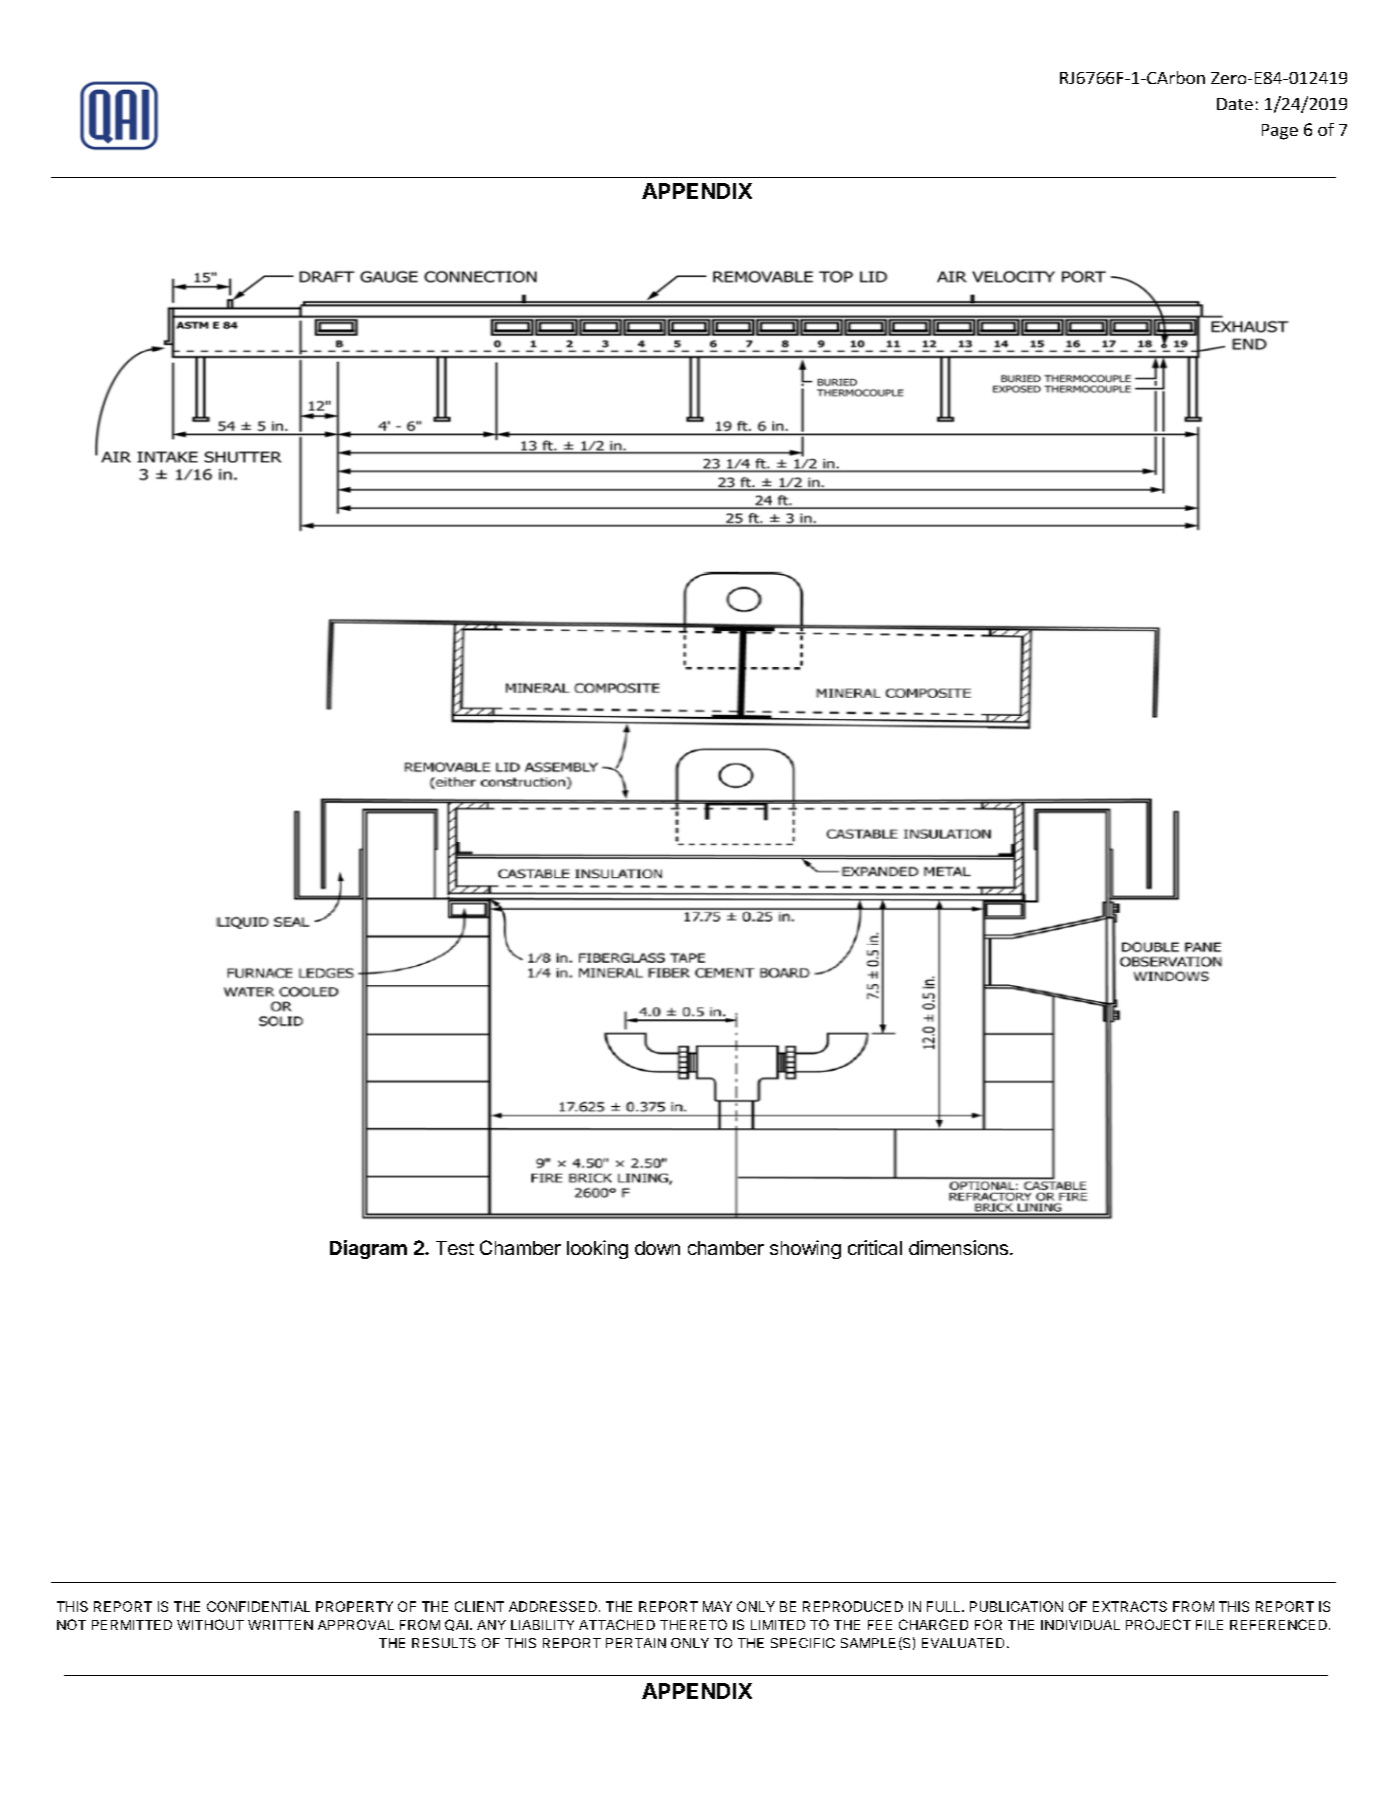  What do you see at coordinates (1280, 132) in the document?
I see `Page` at bounding box center [1280, 132].
